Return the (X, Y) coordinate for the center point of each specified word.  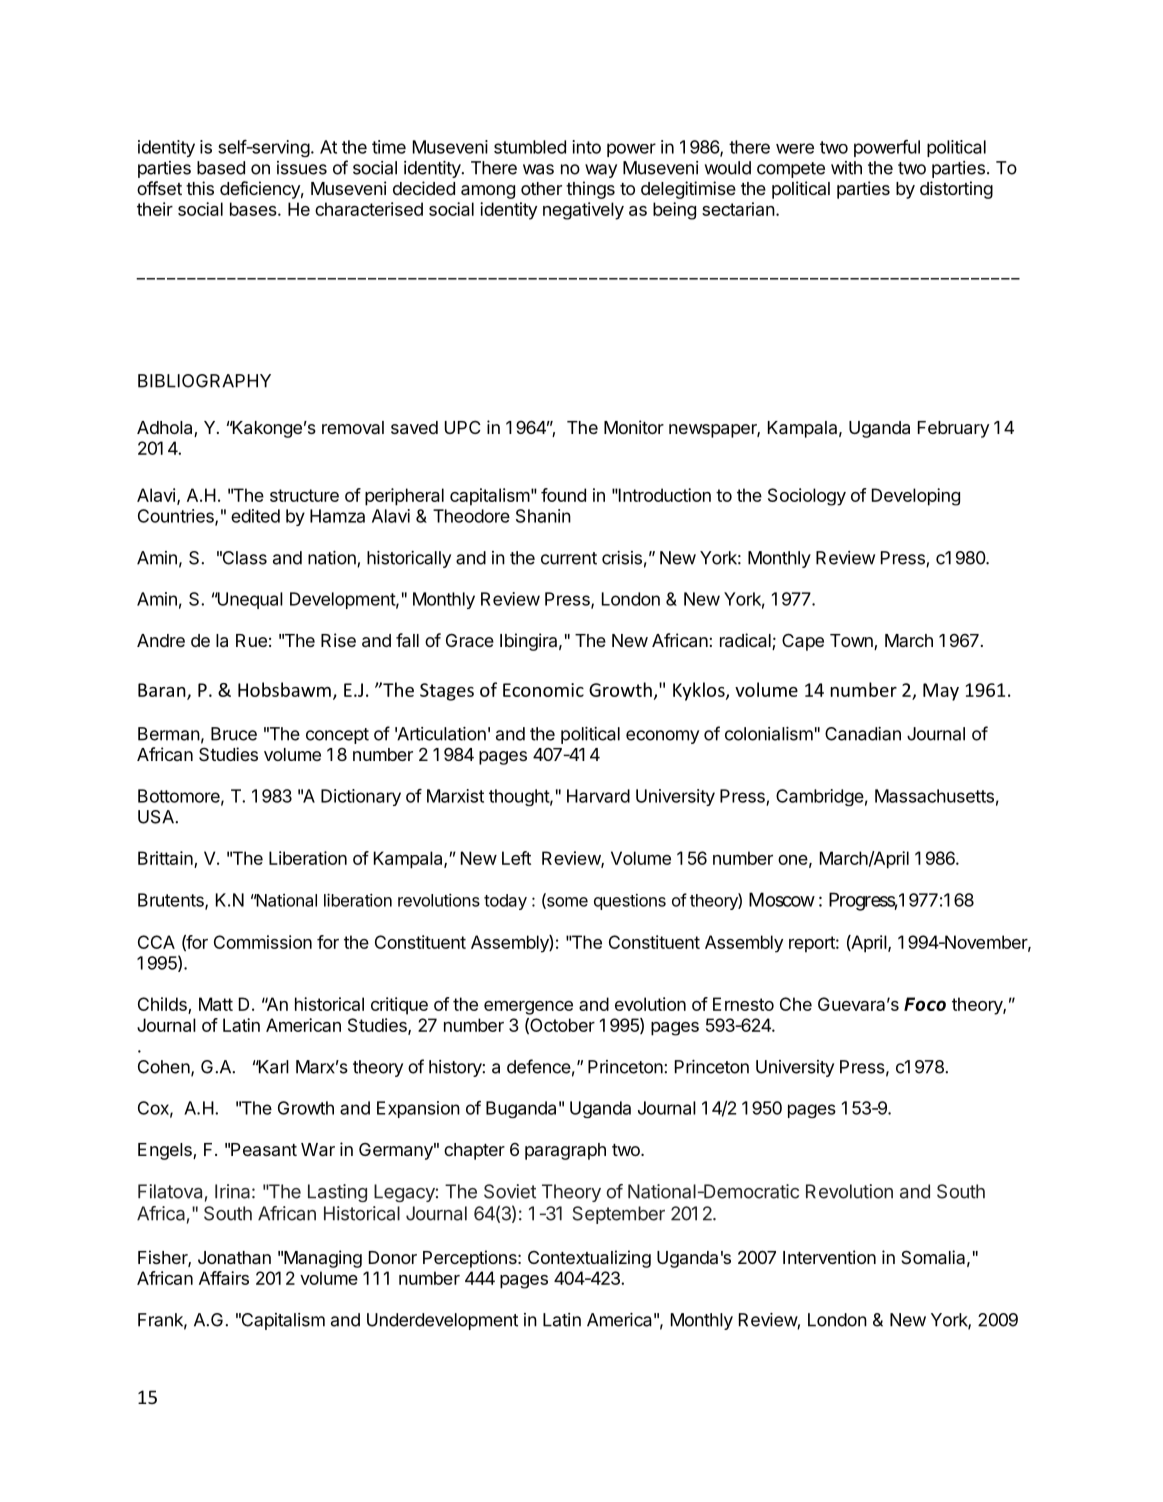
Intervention (829, 1257)
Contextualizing (589, 1259)
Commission (263, 942)
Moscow (782, 899)
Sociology (807, 497)
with (846, 168)
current (569, 558)
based (221, 168)
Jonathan (234, 1258)
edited (255, 516)
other (541, 188)
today (505, 902)
